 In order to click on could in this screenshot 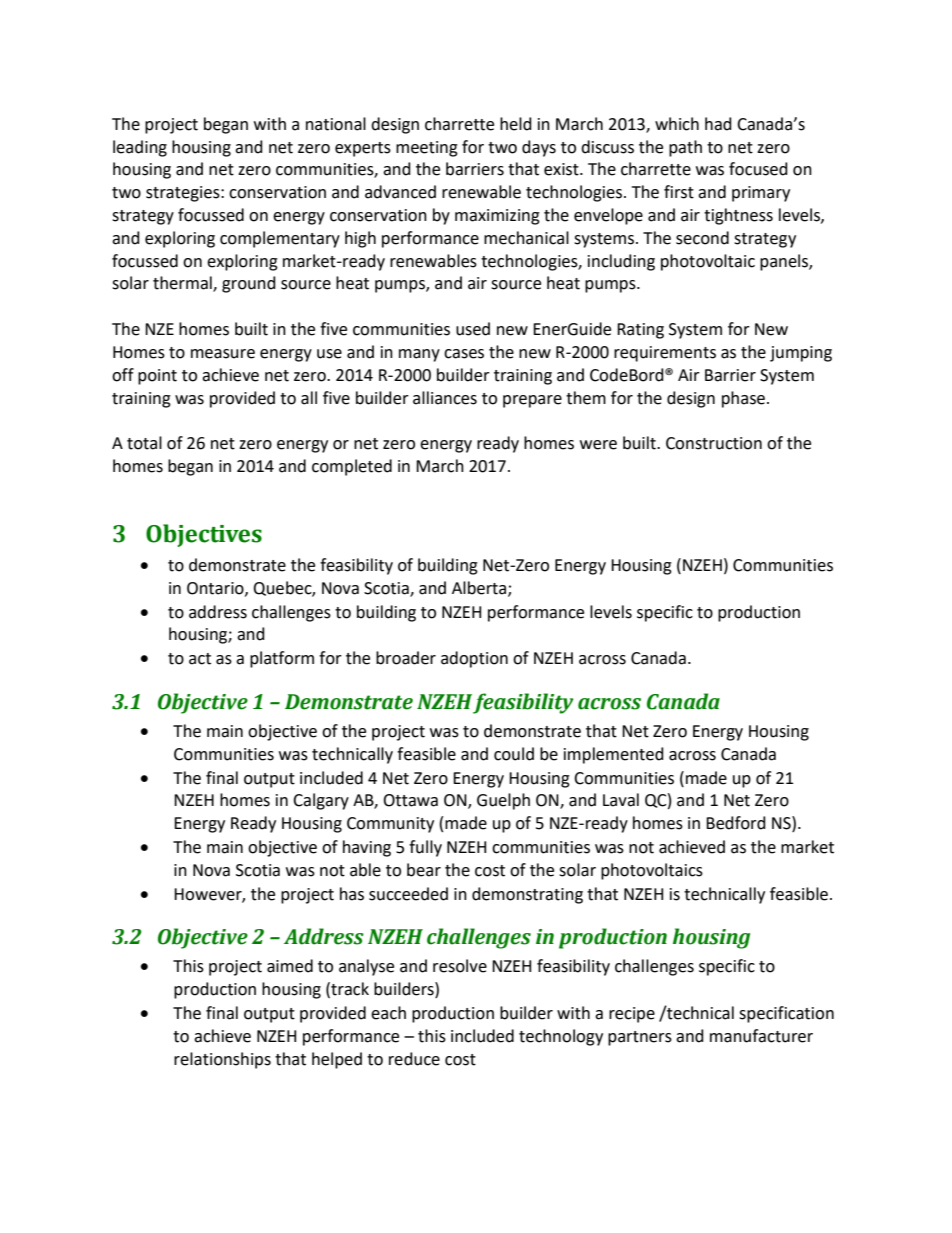, I will do `click(514, 754)`.
